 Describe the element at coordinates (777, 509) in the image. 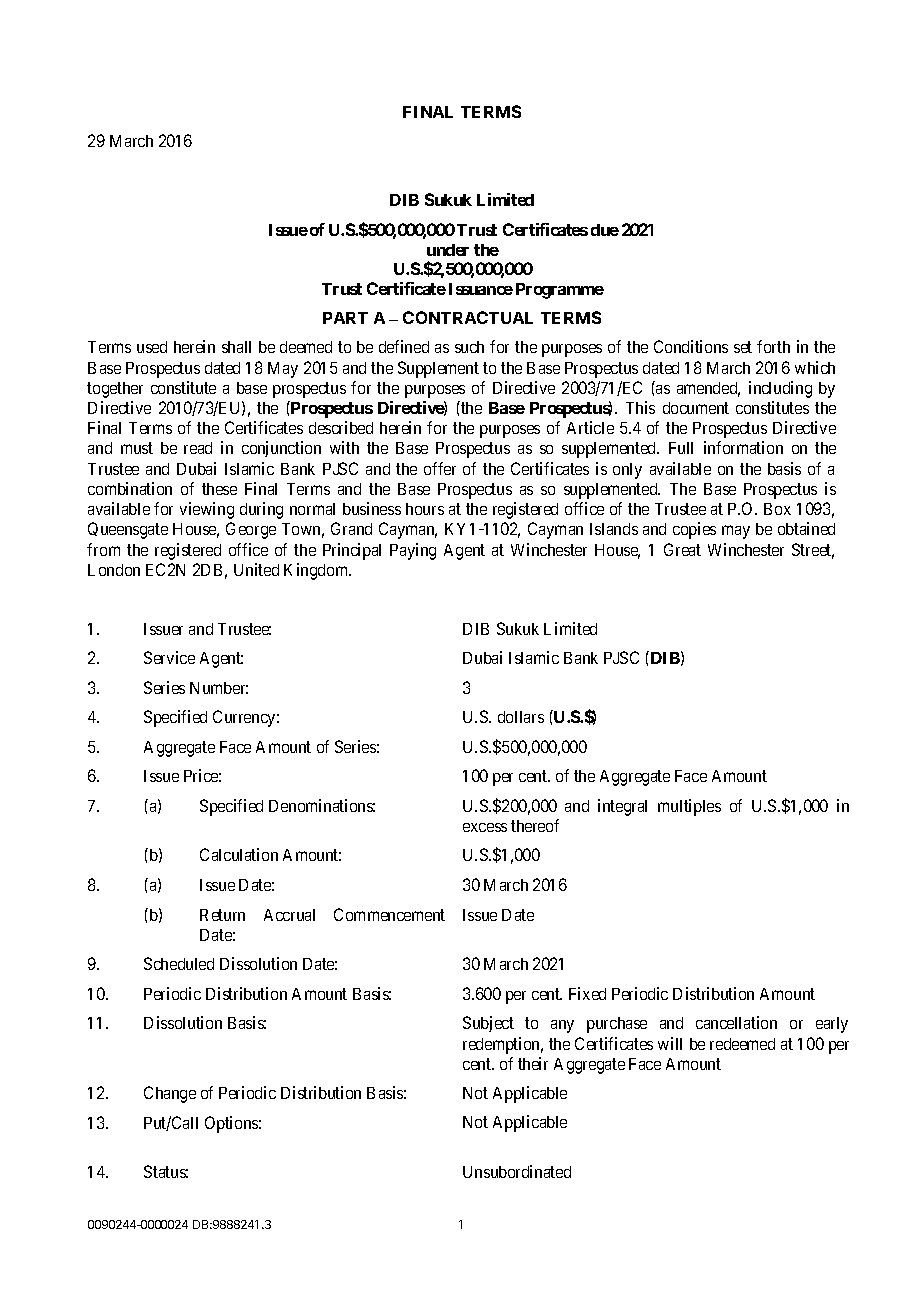

I see `Box` at that location.
